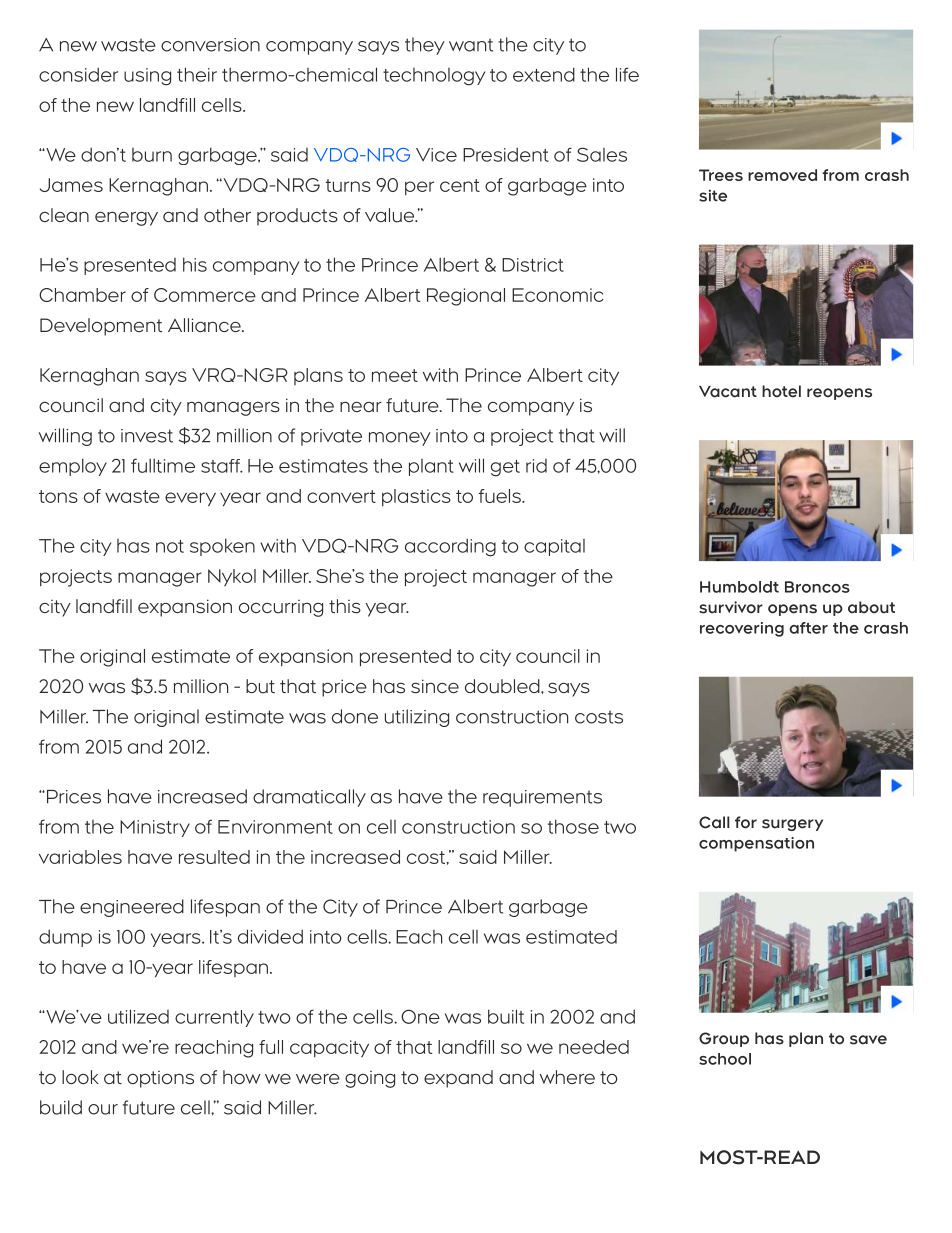 The height and width of the document is (1233, 952). I want to click on removed, so click(782, 175).
